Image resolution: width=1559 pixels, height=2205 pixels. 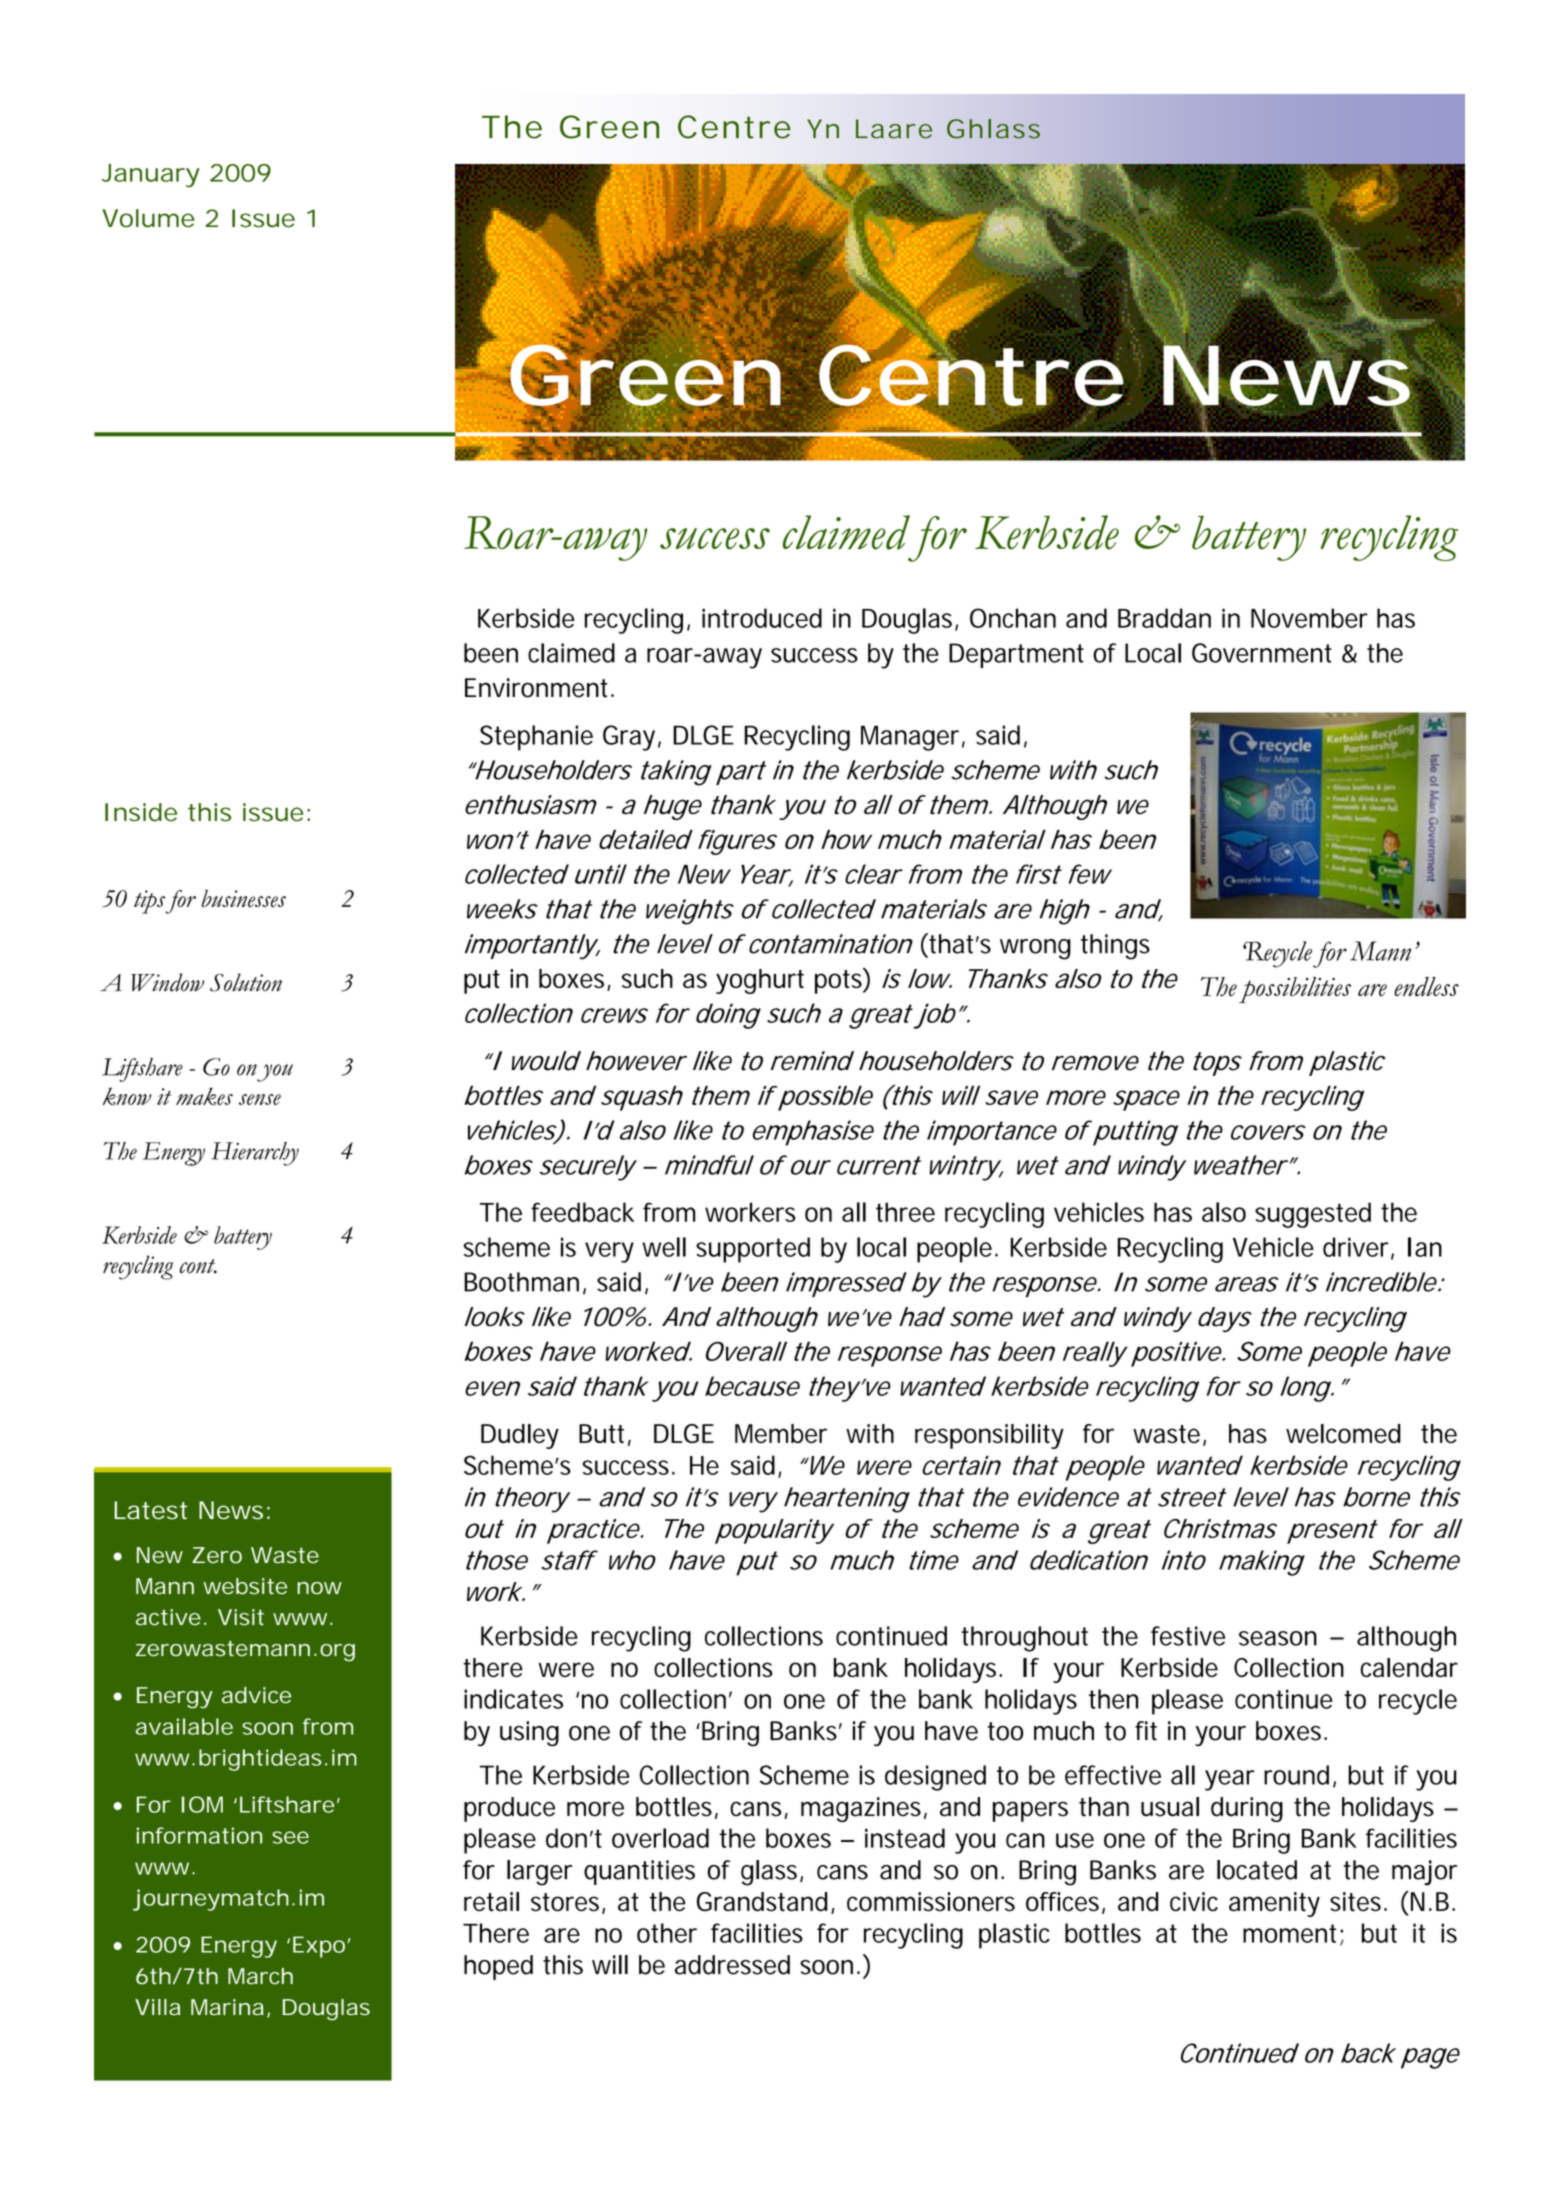 I want to click on November, so click(x=1309, y=618).
